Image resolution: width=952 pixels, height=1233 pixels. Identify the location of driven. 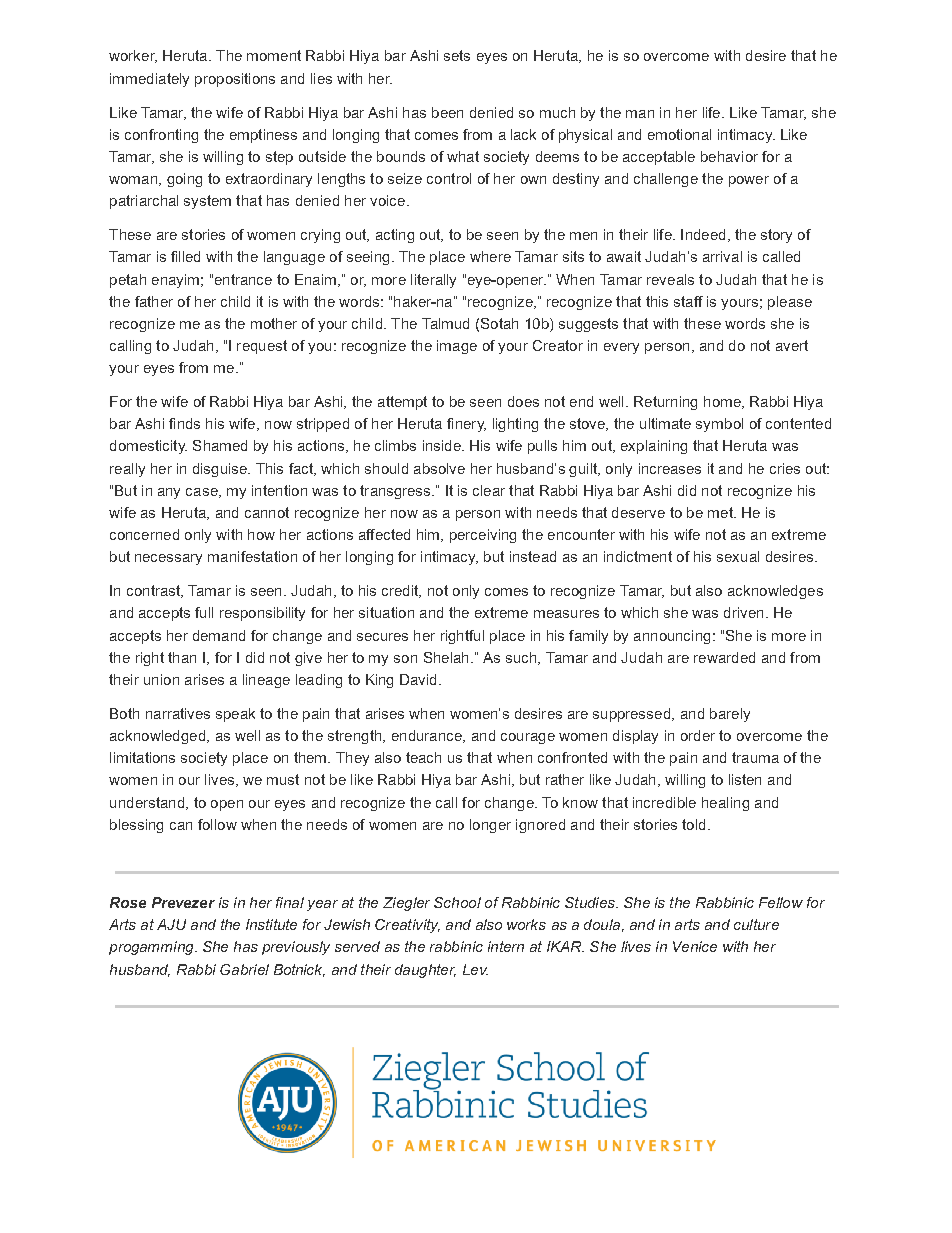
(743, 612).
